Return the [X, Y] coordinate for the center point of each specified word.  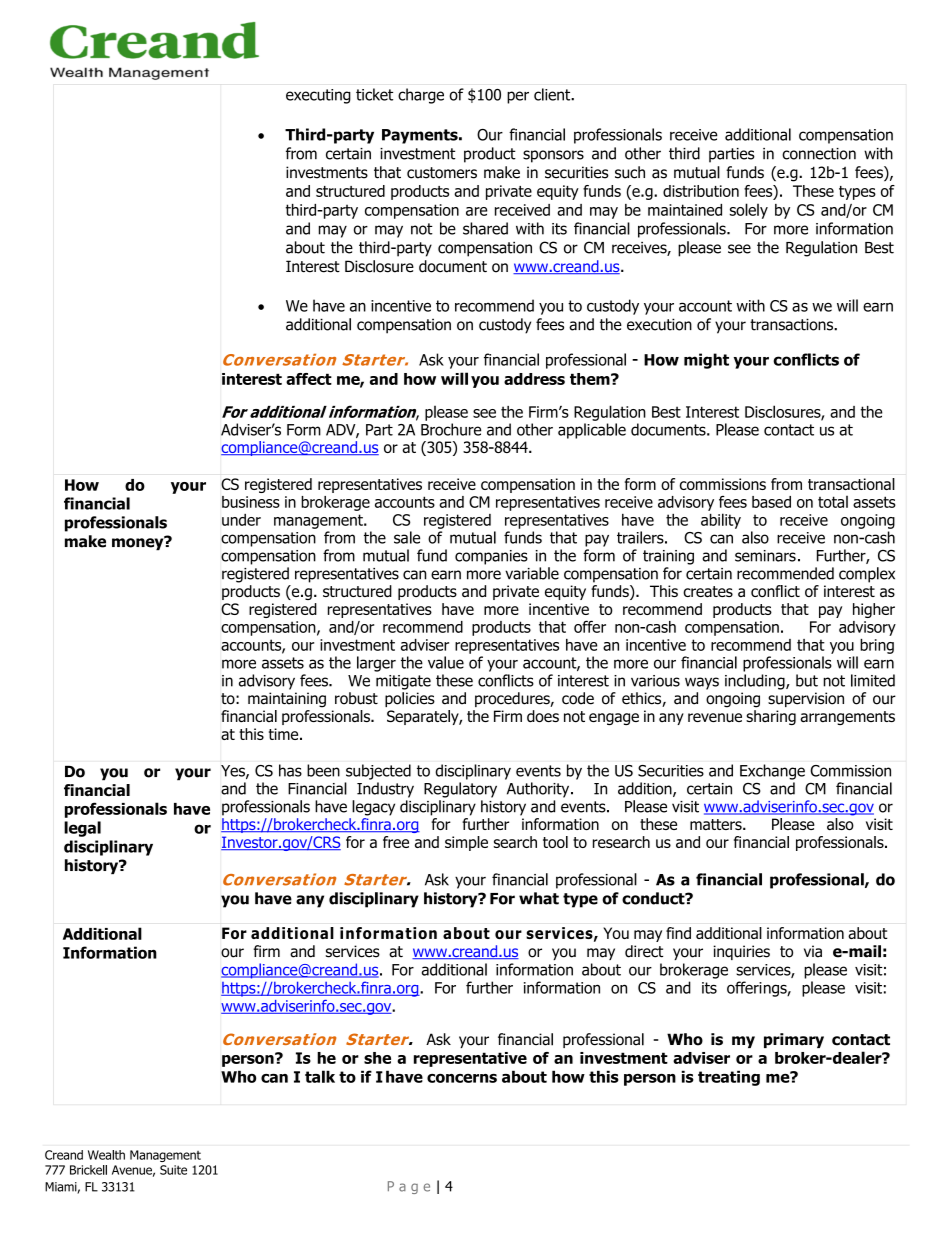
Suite [173, 1170]
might [706, 361]
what [539, 898]
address [534, 379]
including [756, 682]
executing [318, 96]
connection [819, 154]
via [813, 951]
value [446, 662]
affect [309, 379]
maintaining [287, 700]
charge [421, 96]
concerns [462, 1078]
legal [82, 829]
